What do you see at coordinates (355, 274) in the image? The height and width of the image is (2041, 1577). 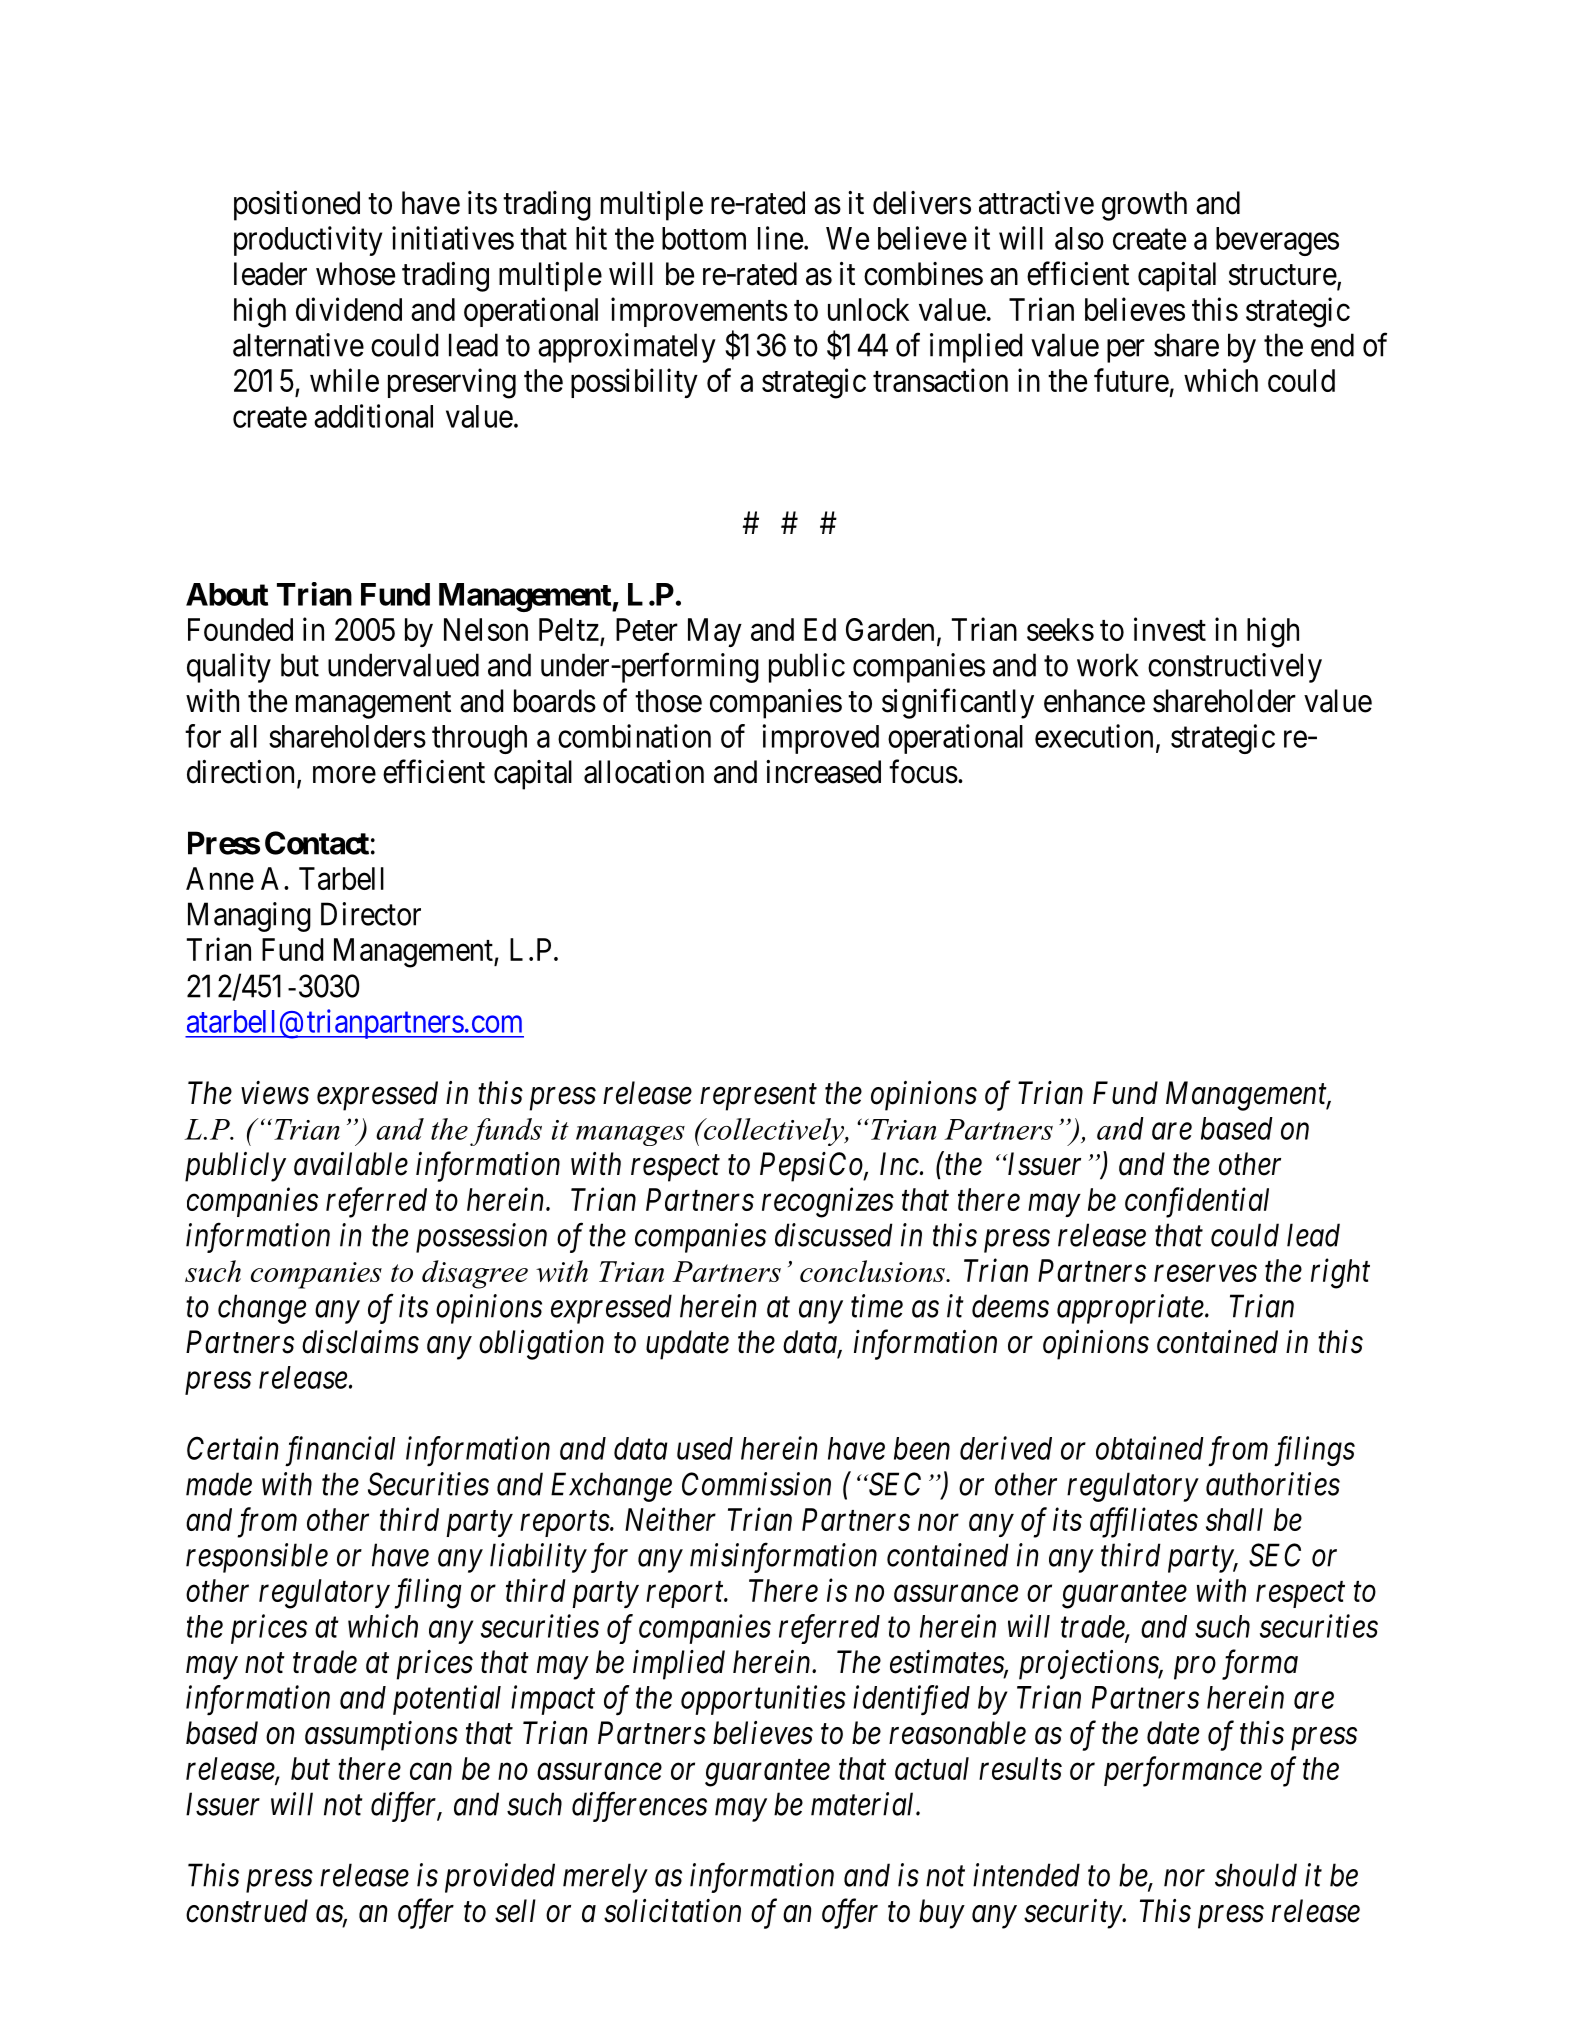 I see `whose` at bounding box center [355, 274].
